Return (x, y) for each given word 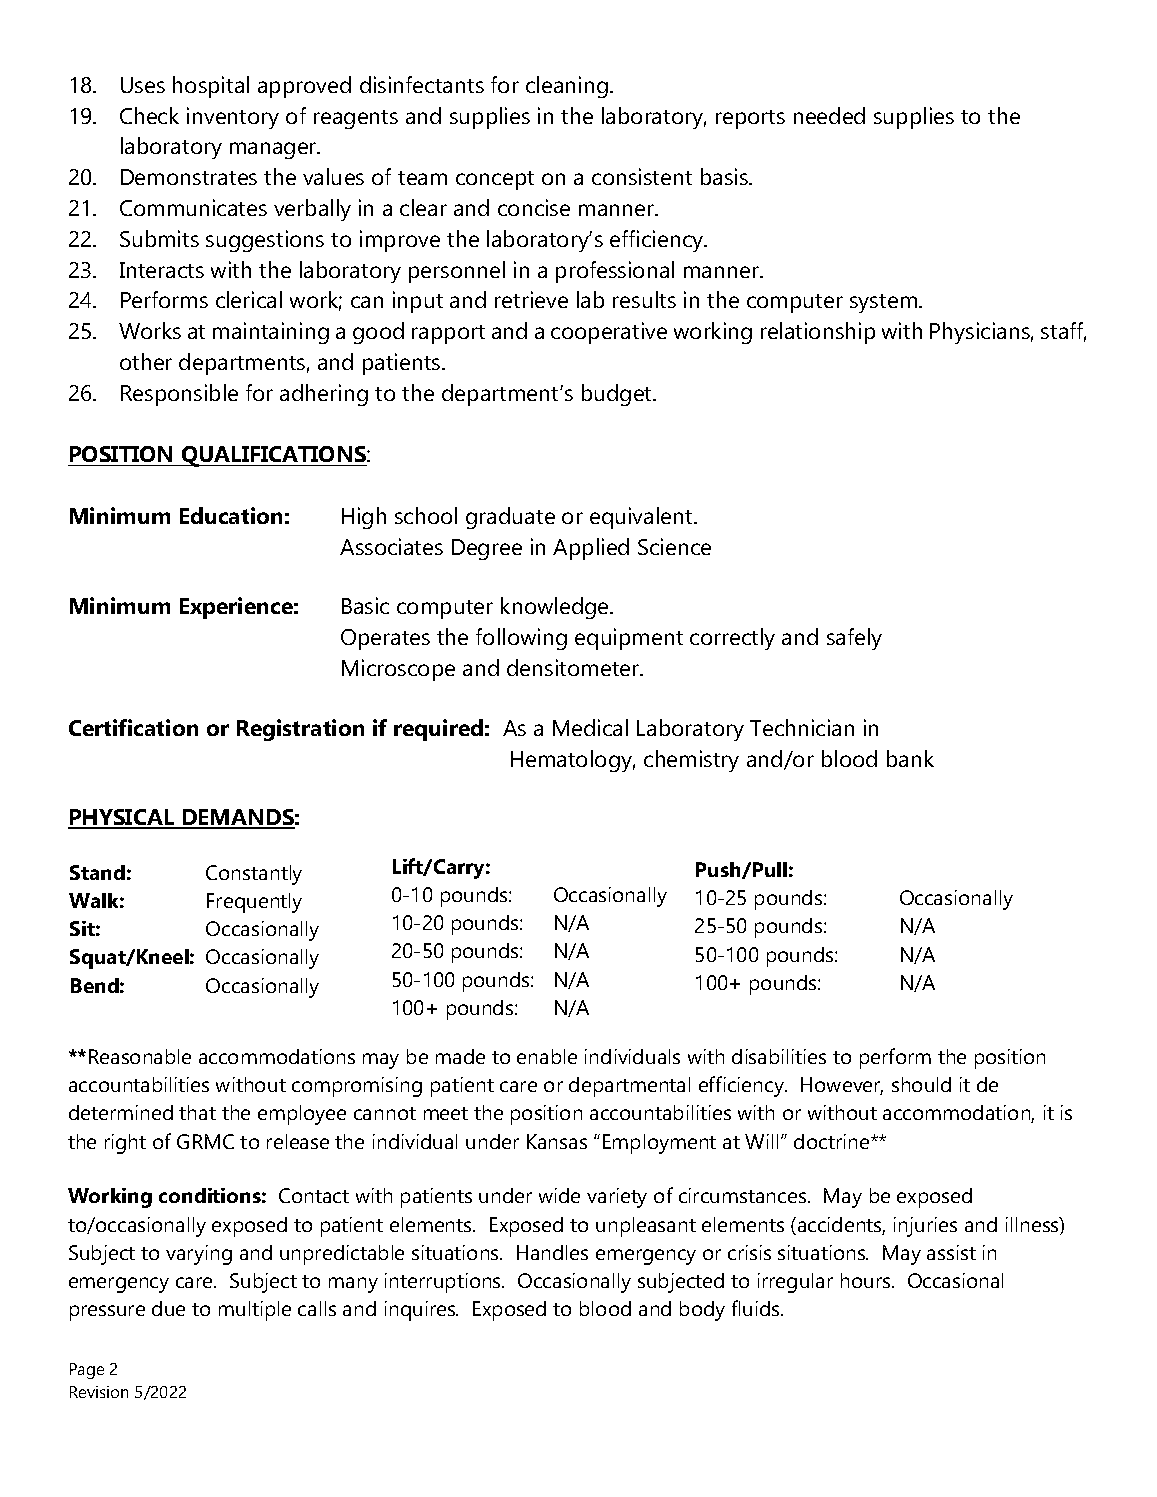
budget (618, 395)
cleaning (567, 87)
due (168, 1308)
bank (910, 758)
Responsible (179, 395)
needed (829, 115)
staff (1063, 332)
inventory (233, 118)
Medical (590, 727)
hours (867, 1280)
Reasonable (140, 1056)
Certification (133, 727)
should (921, 1084)
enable (547, 1056)
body (702, 1311)
